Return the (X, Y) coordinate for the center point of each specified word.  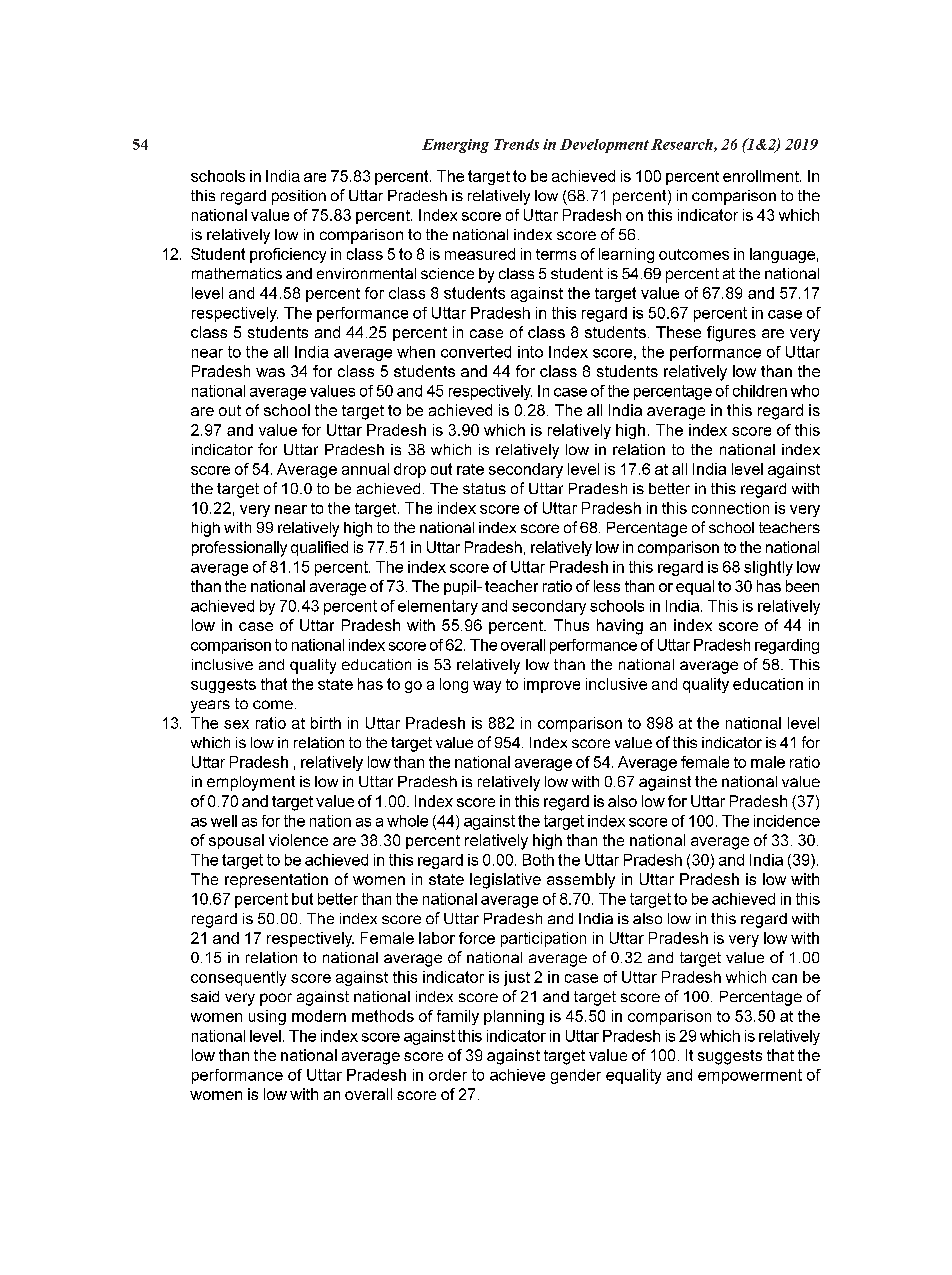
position (299, 197)
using (267, 1017)
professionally (239, 549)
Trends (516, 144)
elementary (438, 607)
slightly (768, 568)
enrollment (762, 176)
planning (514, 1017)
